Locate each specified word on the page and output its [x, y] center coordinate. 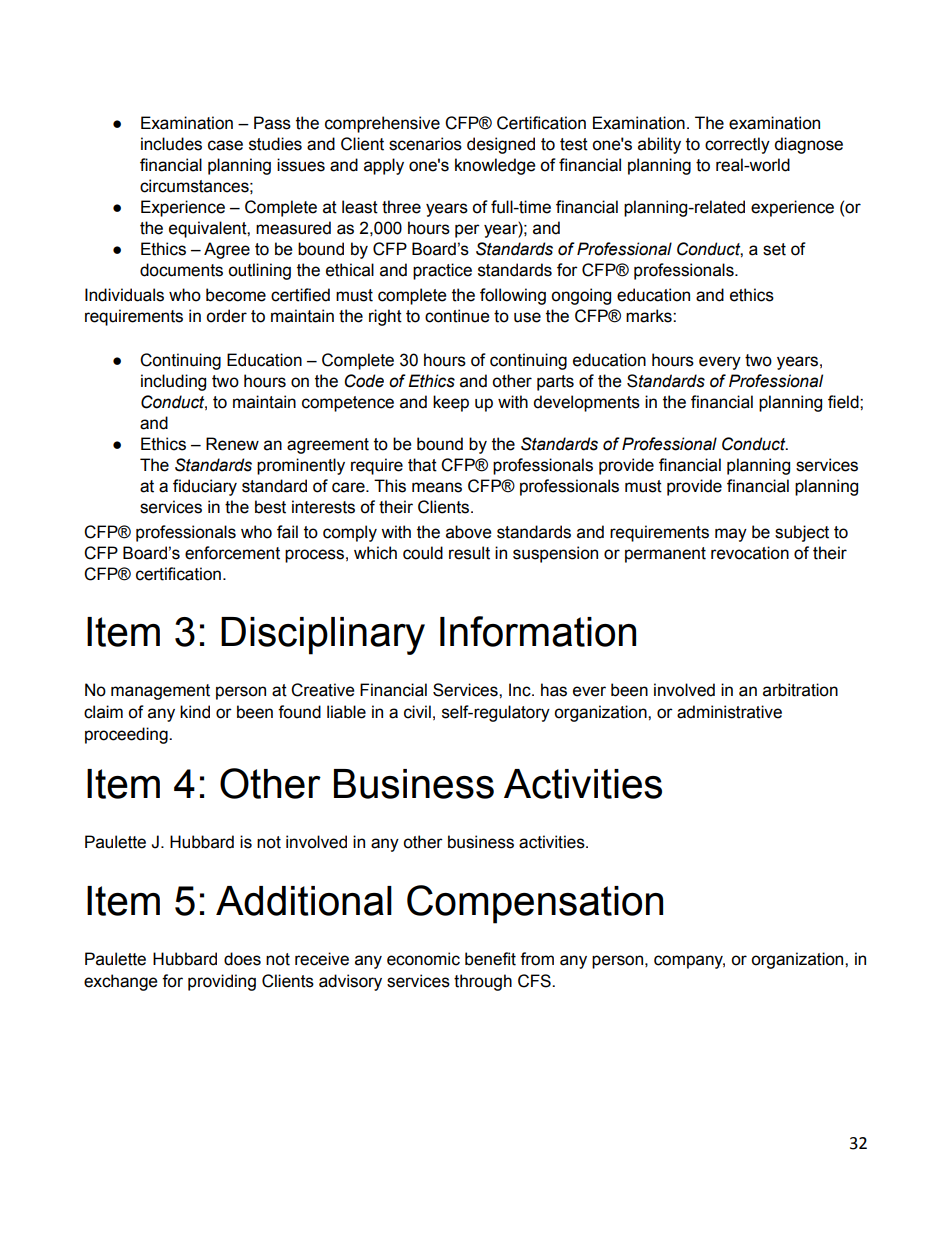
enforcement [232, 553]
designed [501, 145]
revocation [750, 553]
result [469, 553]
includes [171, 144]
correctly [737, 145]
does [242, 959]
